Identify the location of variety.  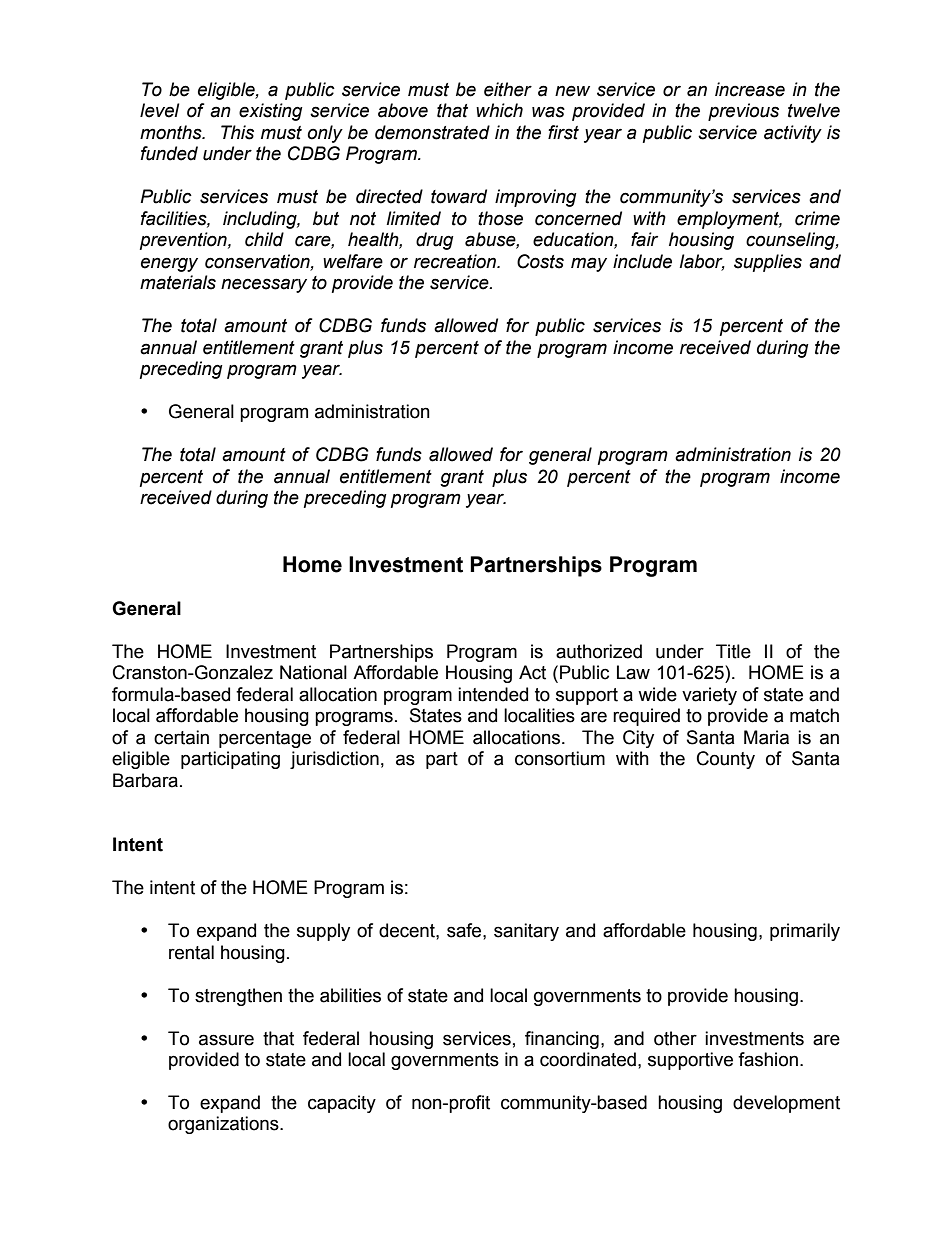
(709, 696).
